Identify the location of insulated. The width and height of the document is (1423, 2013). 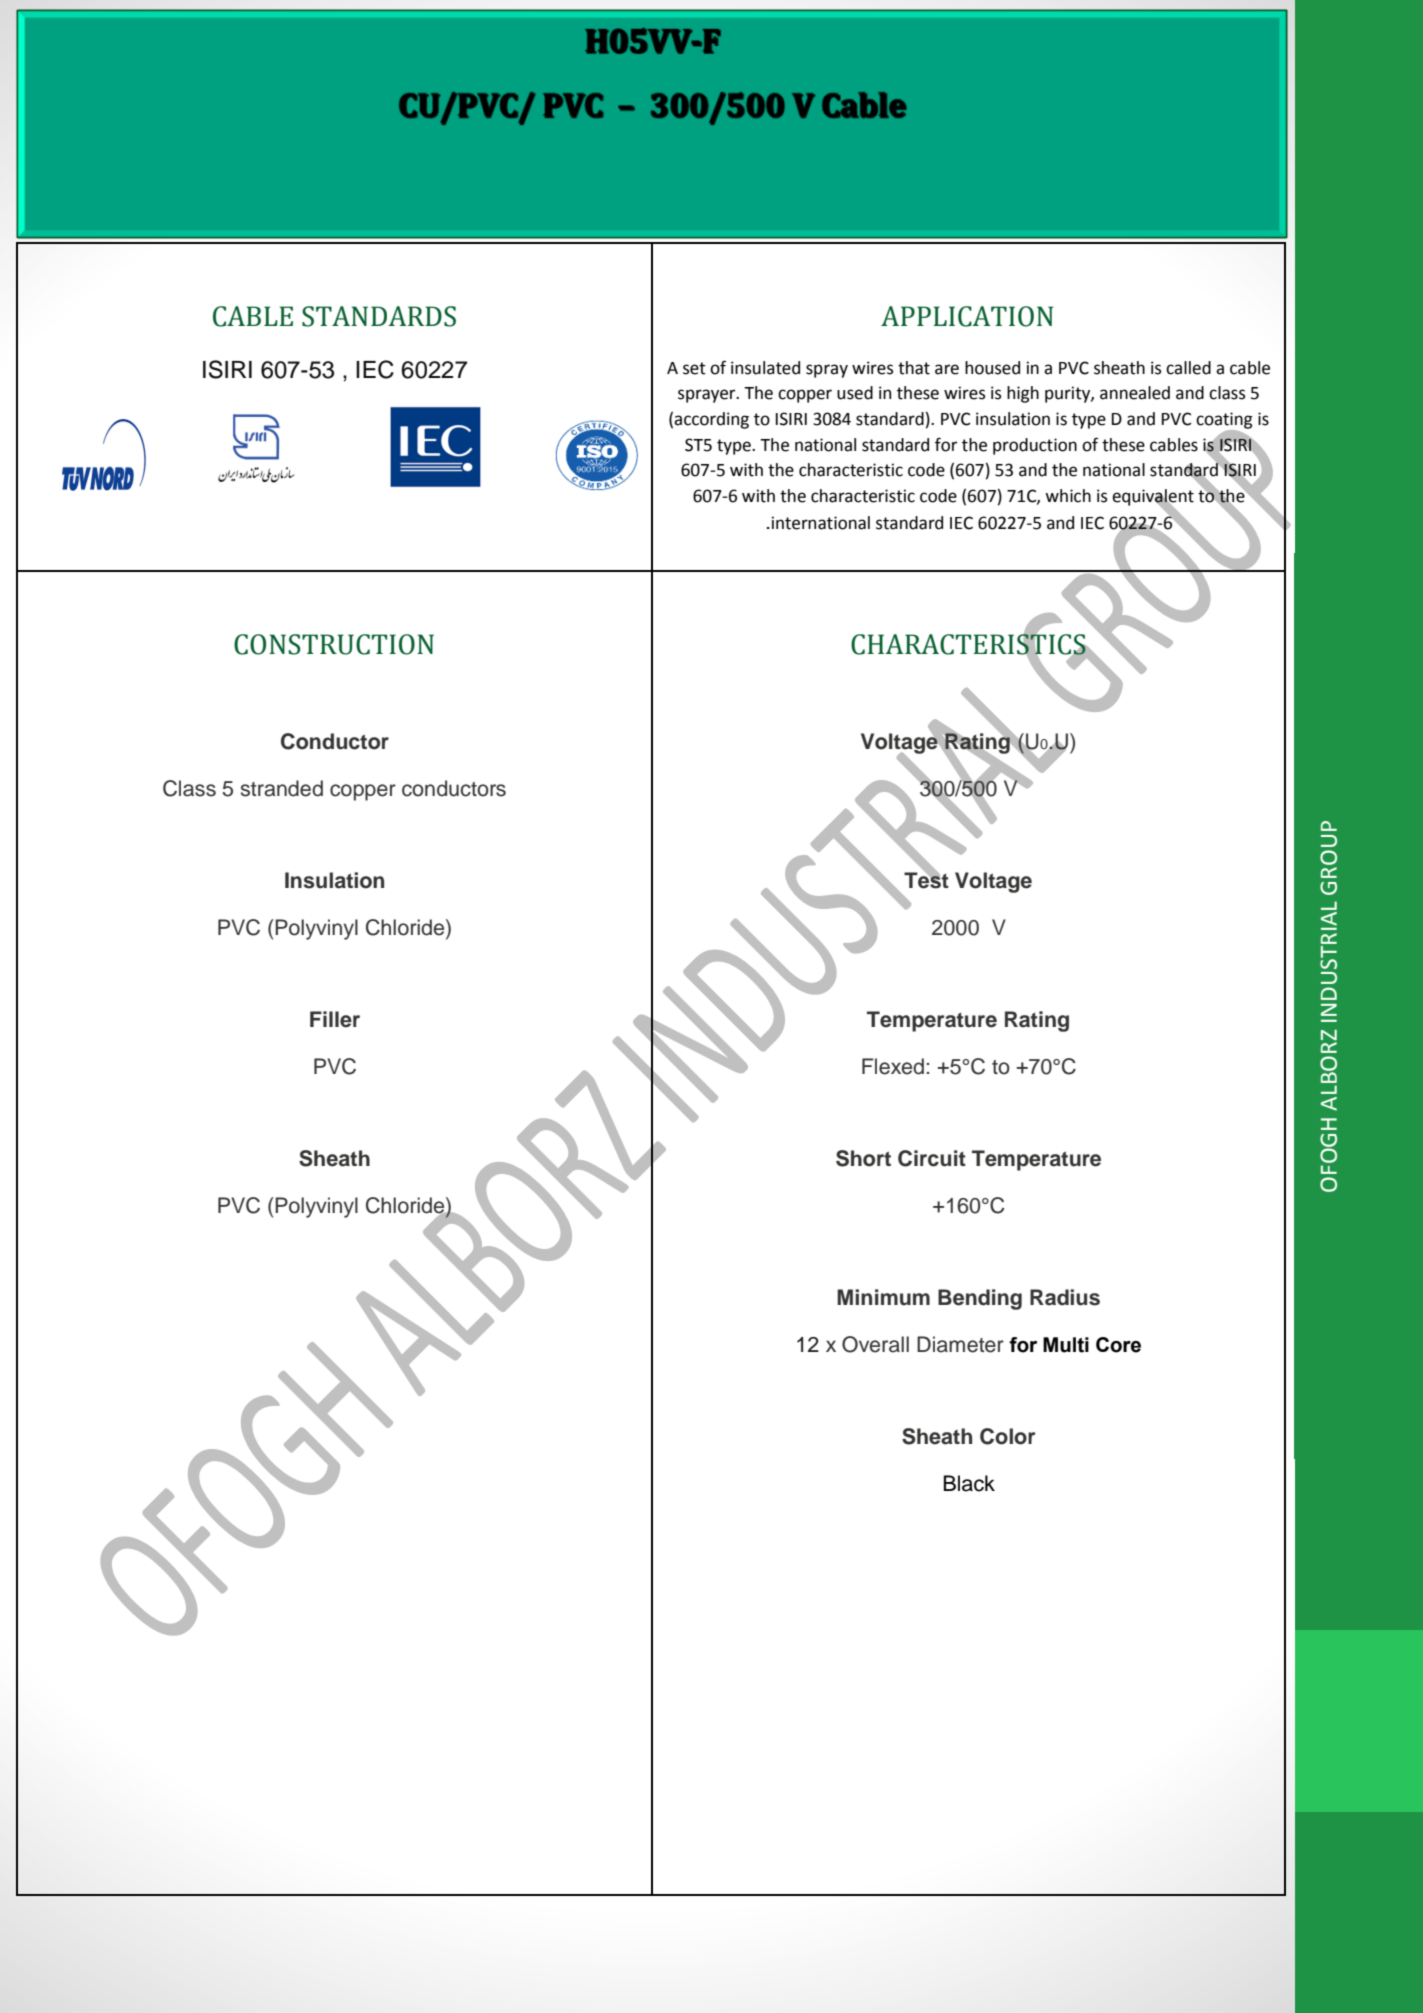
(765, 368).
